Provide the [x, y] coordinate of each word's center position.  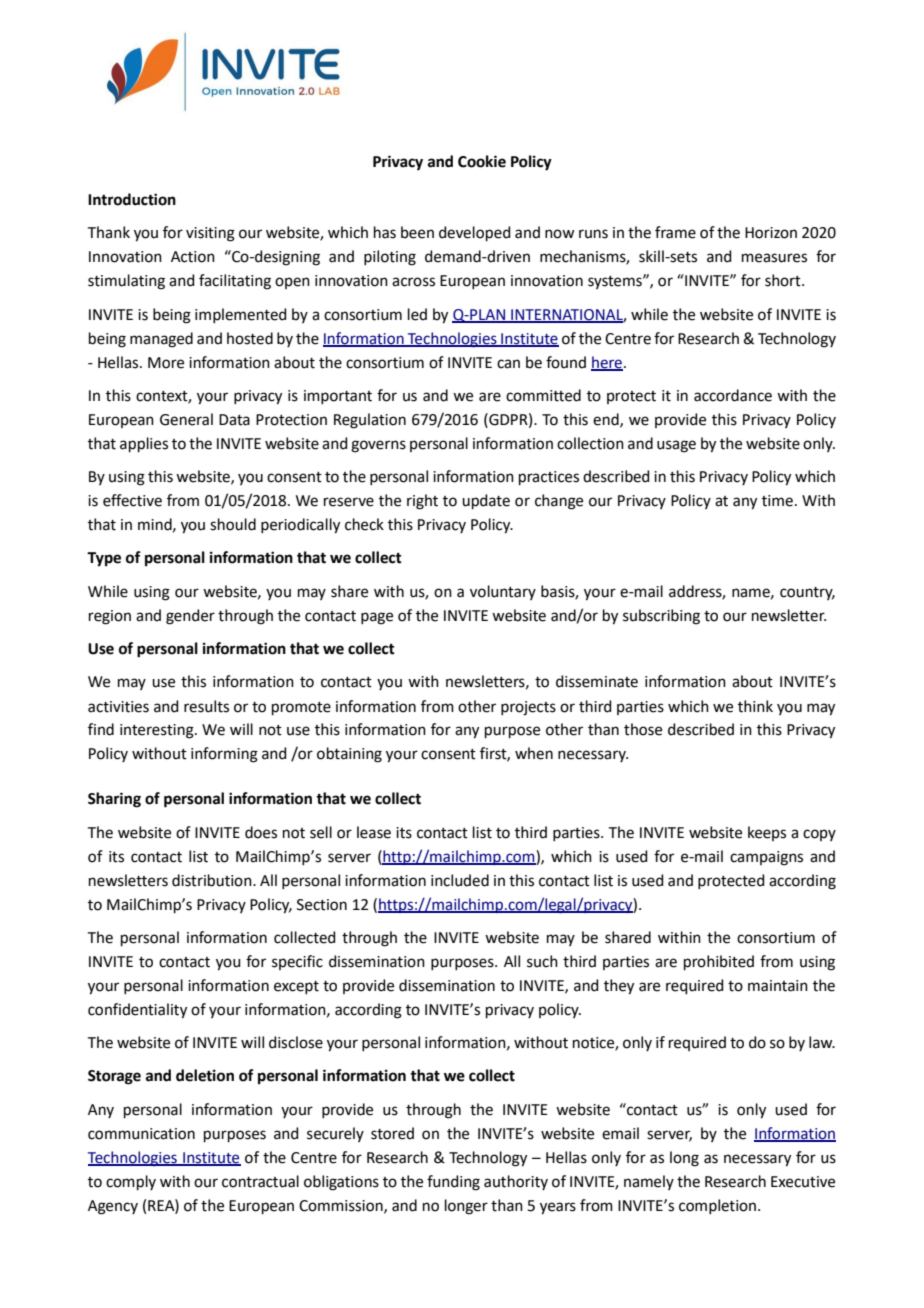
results [206, 706]
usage [676, 446]
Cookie [482, 161]
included [460, 880]
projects [528, 708]
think [755, 706]
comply [131, 1182]
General [186, 419]
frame [675, 232]
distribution [213, 880]
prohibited [719, 962]
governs [378, 446]
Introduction [132, 199]
